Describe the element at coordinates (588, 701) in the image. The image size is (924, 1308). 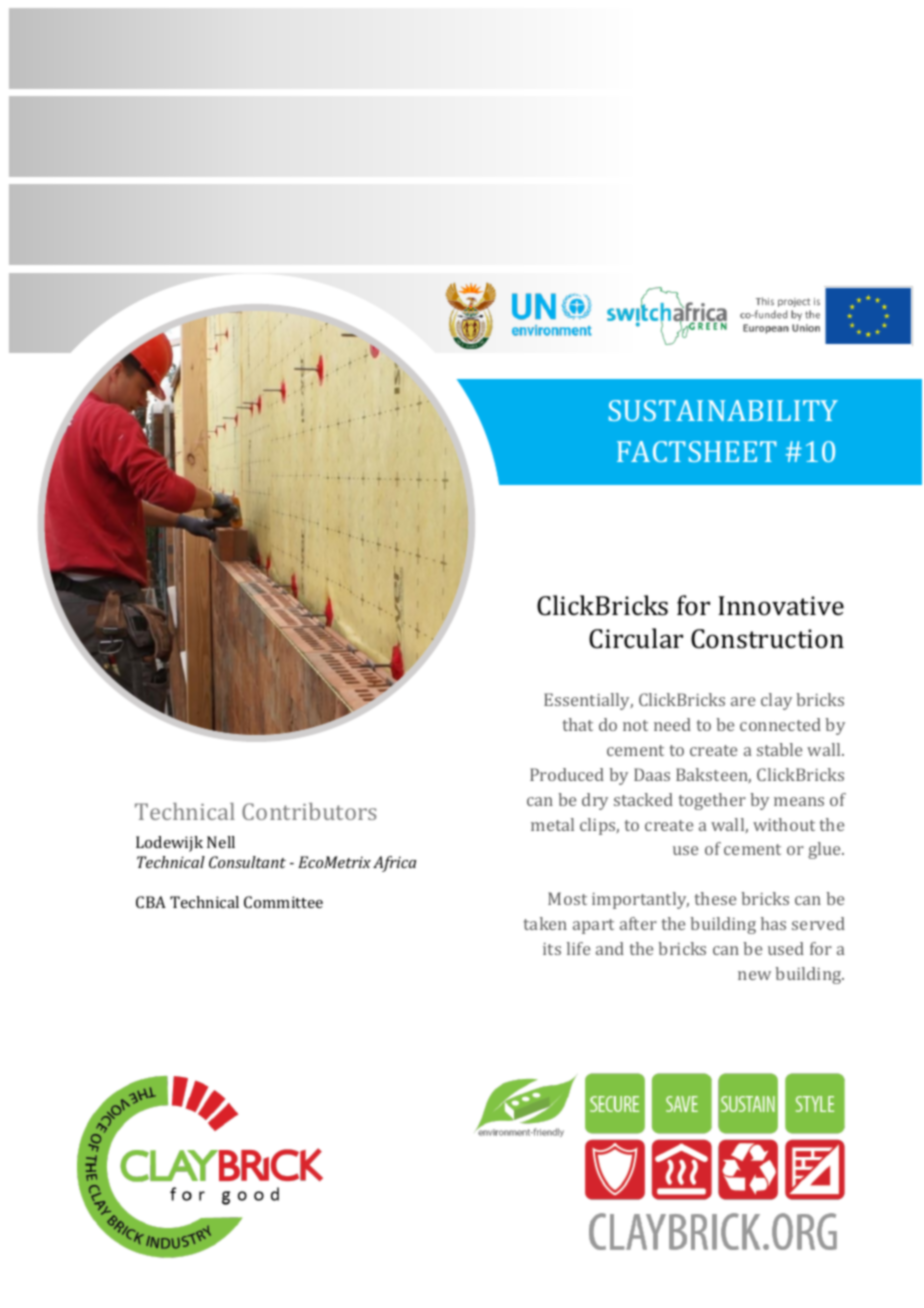
I see `Essentially` at that location.
